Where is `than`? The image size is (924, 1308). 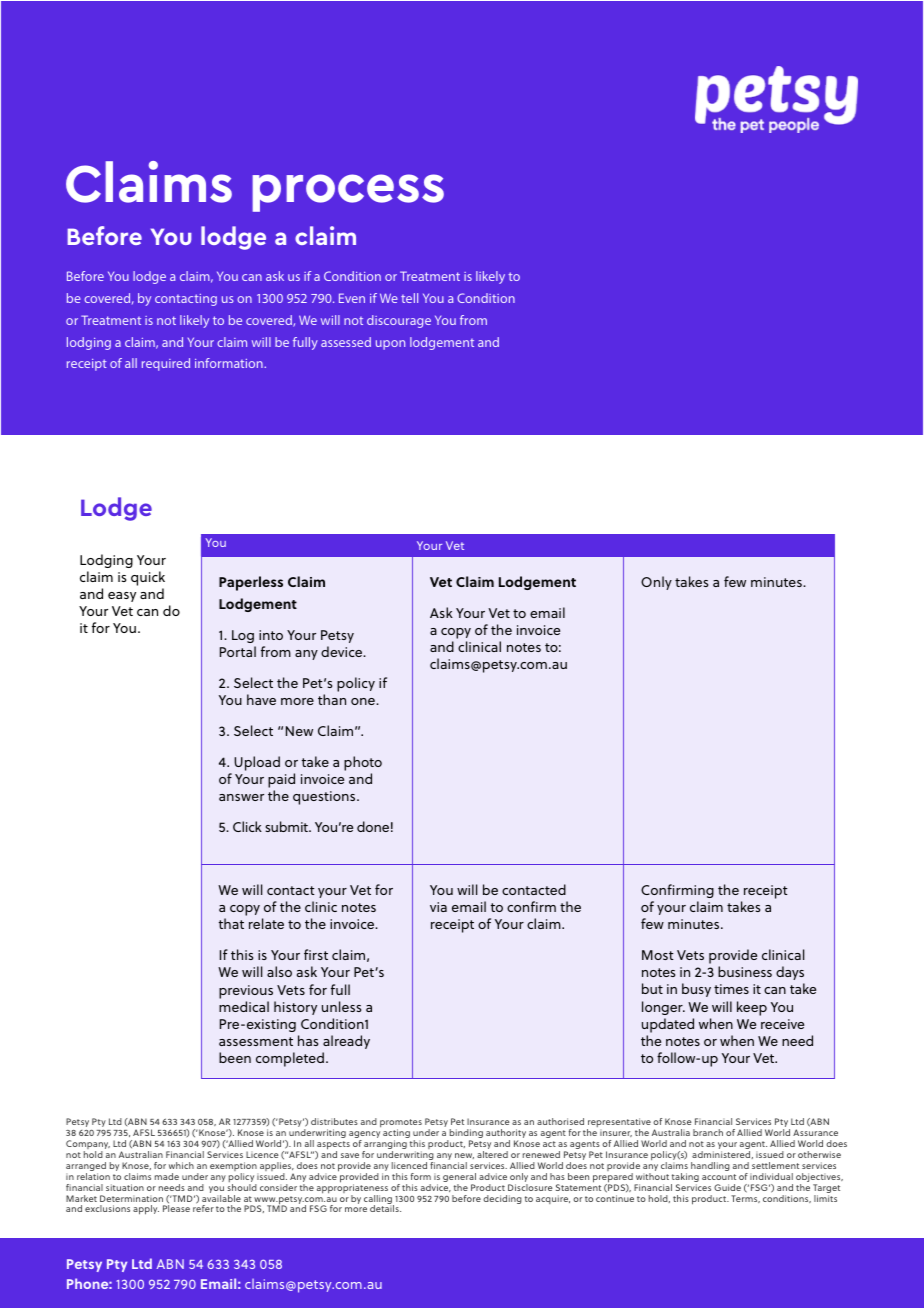 than is located at coordinates (332, 699).
